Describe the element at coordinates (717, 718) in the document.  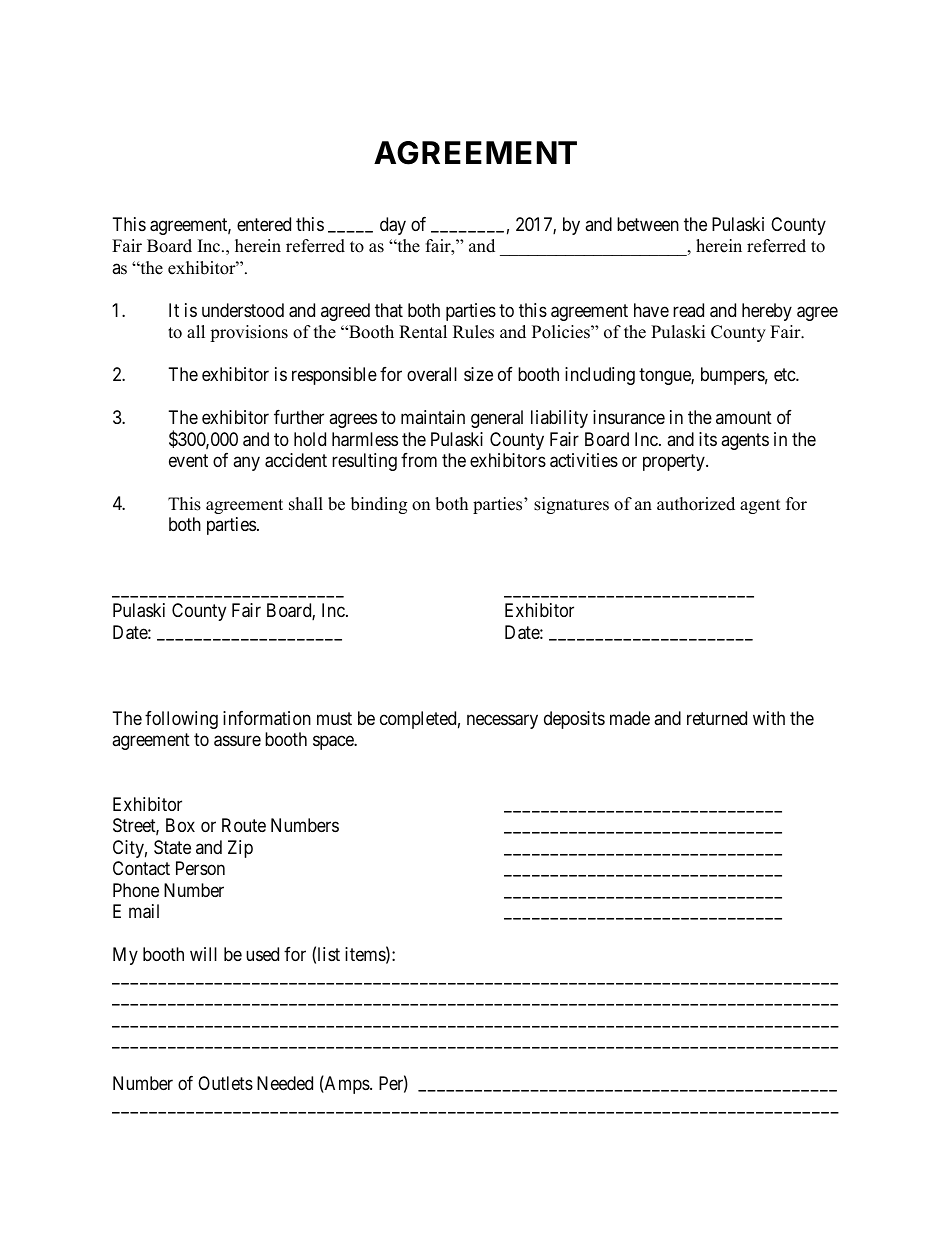
I see `returned` at that location.
